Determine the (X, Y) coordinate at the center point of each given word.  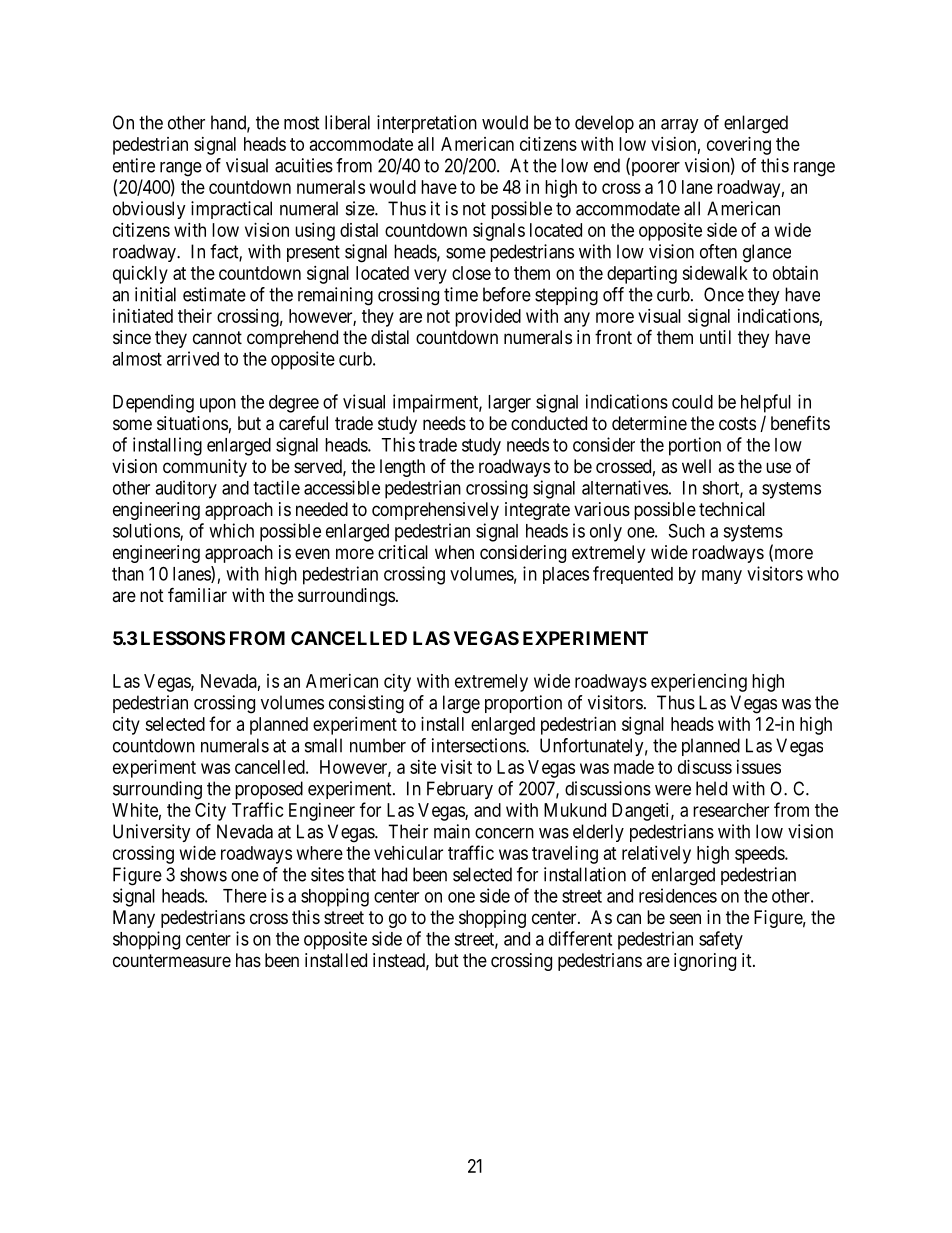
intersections (479, 745)
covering (739, 146)
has (248, 960)
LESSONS (183, 638)
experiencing (699, 683)
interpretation (427, 124)
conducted (549, 423)
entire (134, 165)
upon (218, 405)
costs (737, 423)
